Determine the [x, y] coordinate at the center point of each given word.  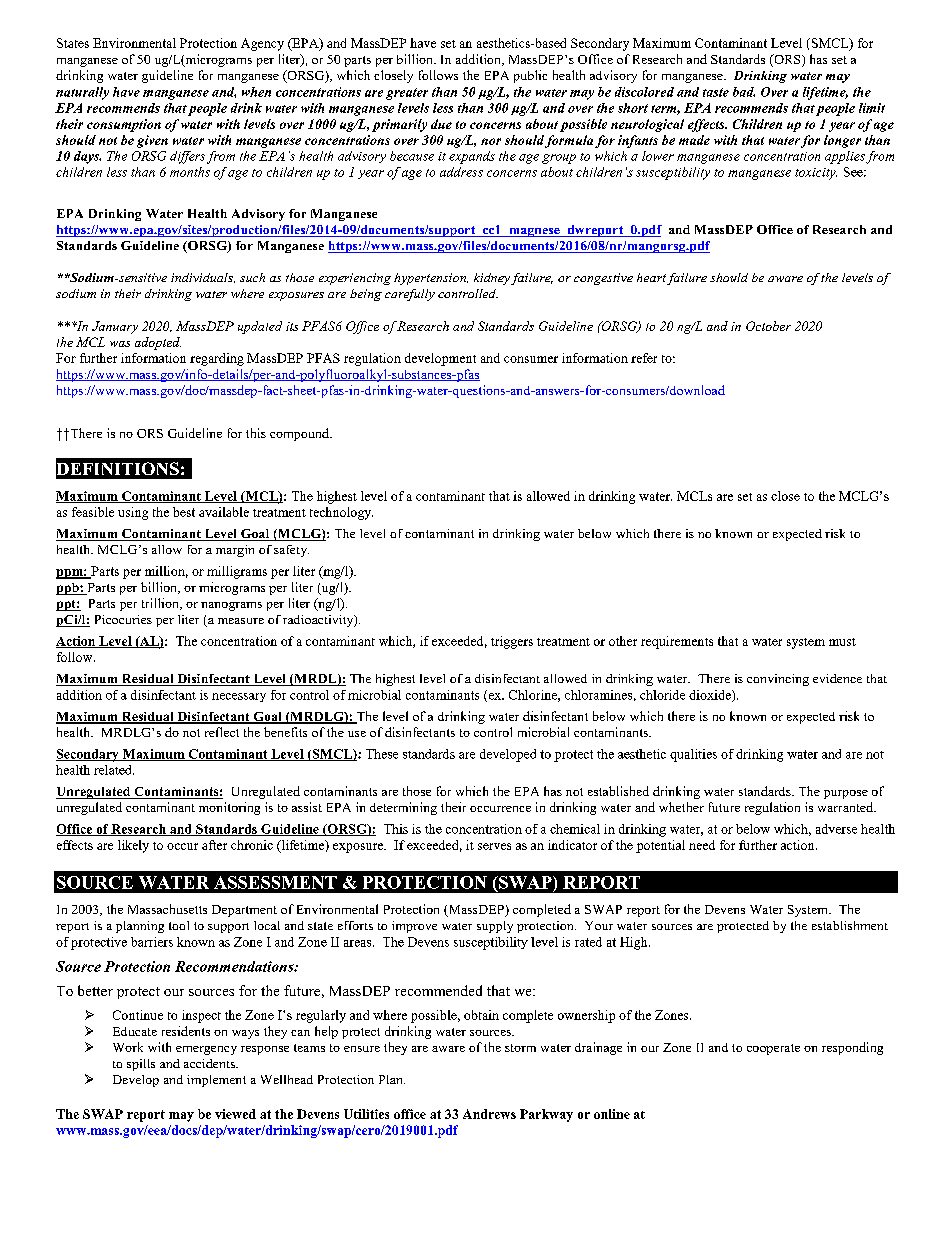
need [702, 845]
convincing [778, 680]
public [530, 76]
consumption [124, 125]
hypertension [431, 279]
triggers [512, 642]
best [184, 512]
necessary [239, 697]
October [768, 326]
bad [744, 92]
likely [133, 846]
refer [644, 358]
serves [494, 846]
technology [341, 513]
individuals [203, 278]
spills [141, 1065]
